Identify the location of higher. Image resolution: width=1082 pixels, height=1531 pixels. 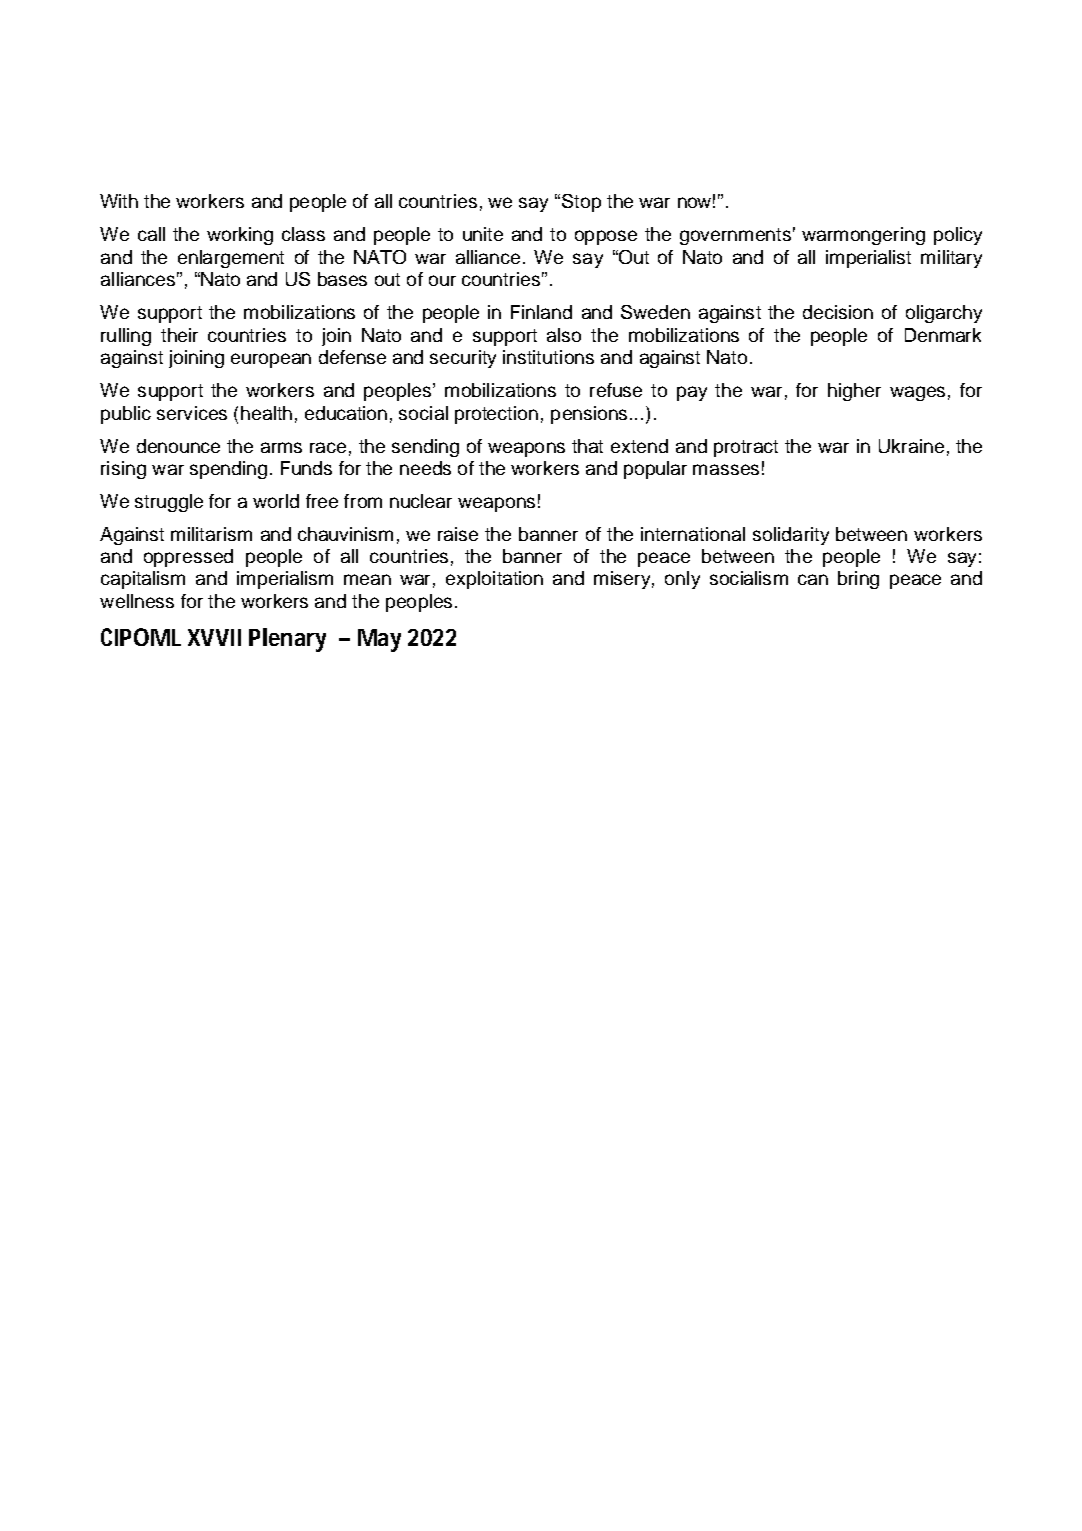
(854, 392).
